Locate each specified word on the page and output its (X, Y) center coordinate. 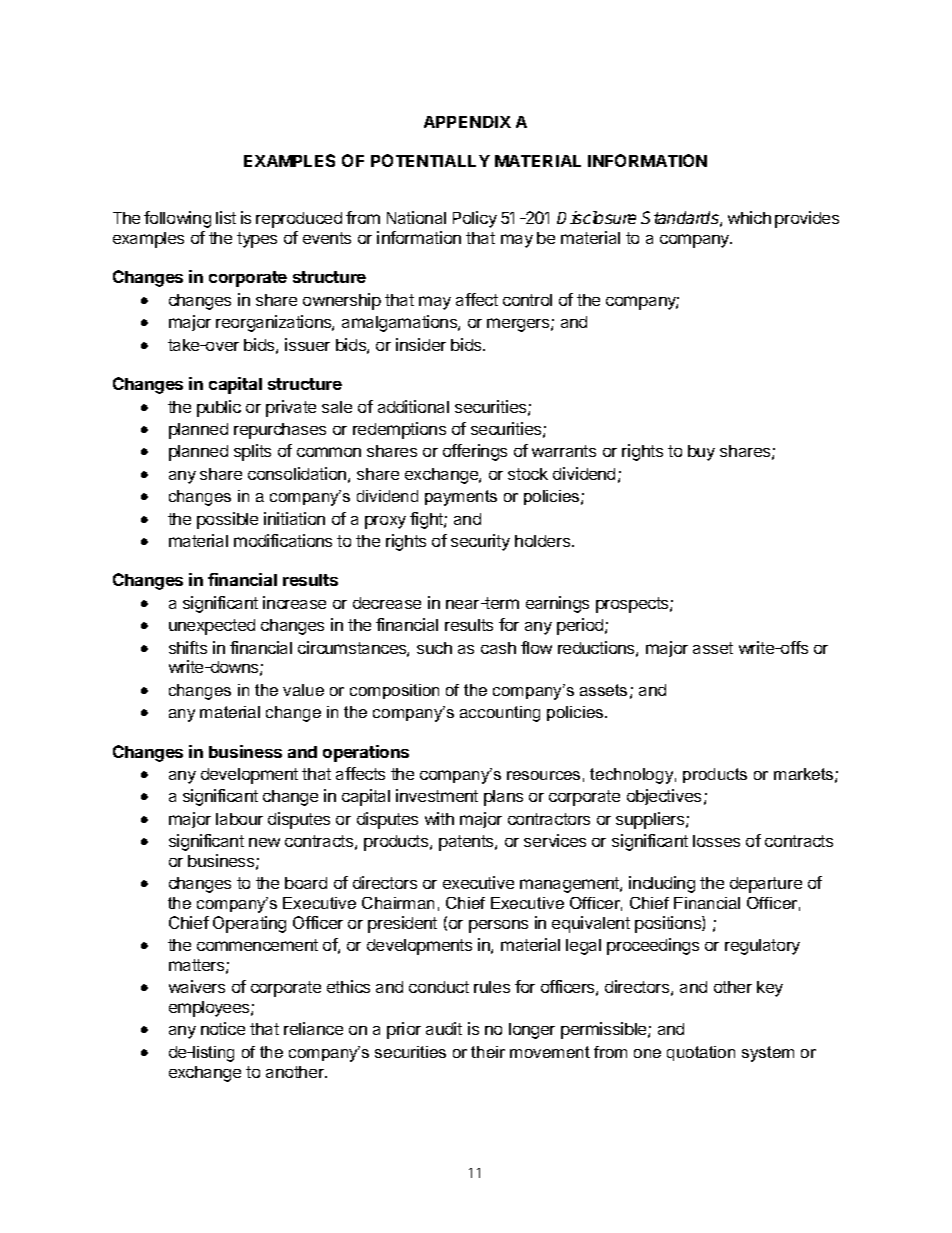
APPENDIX (467, 122)
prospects (633, 605)
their (488, 1052)
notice (223, 1028)
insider (421, 344)
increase (294, 602)
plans (503, 798)
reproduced (299, 220)
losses (716, 841)
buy (701, 453)
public (219, 408)
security (480, 542)
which (749, 217)
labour (239, 819)
